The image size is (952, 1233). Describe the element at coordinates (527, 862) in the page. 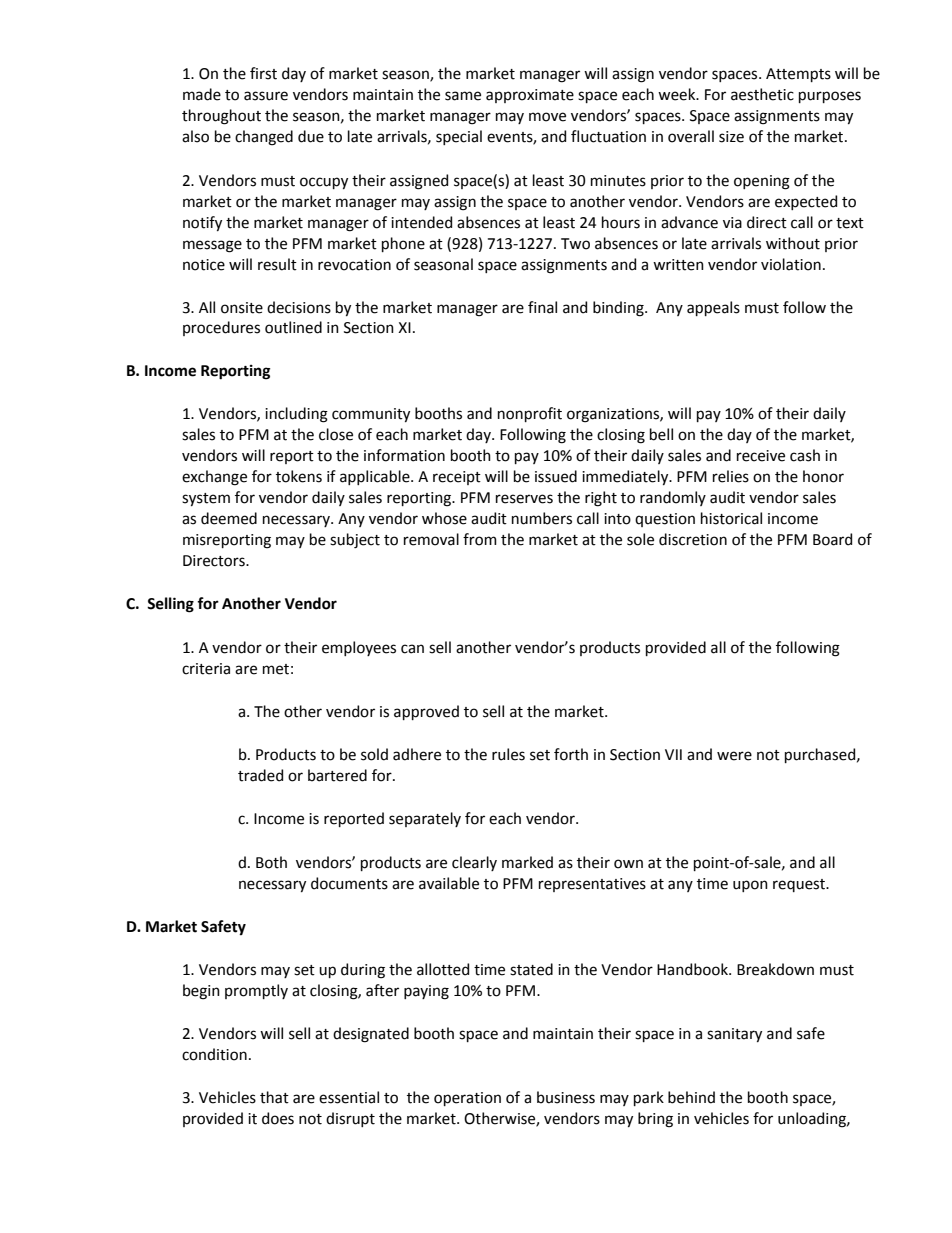

I see `marked` at that location.
